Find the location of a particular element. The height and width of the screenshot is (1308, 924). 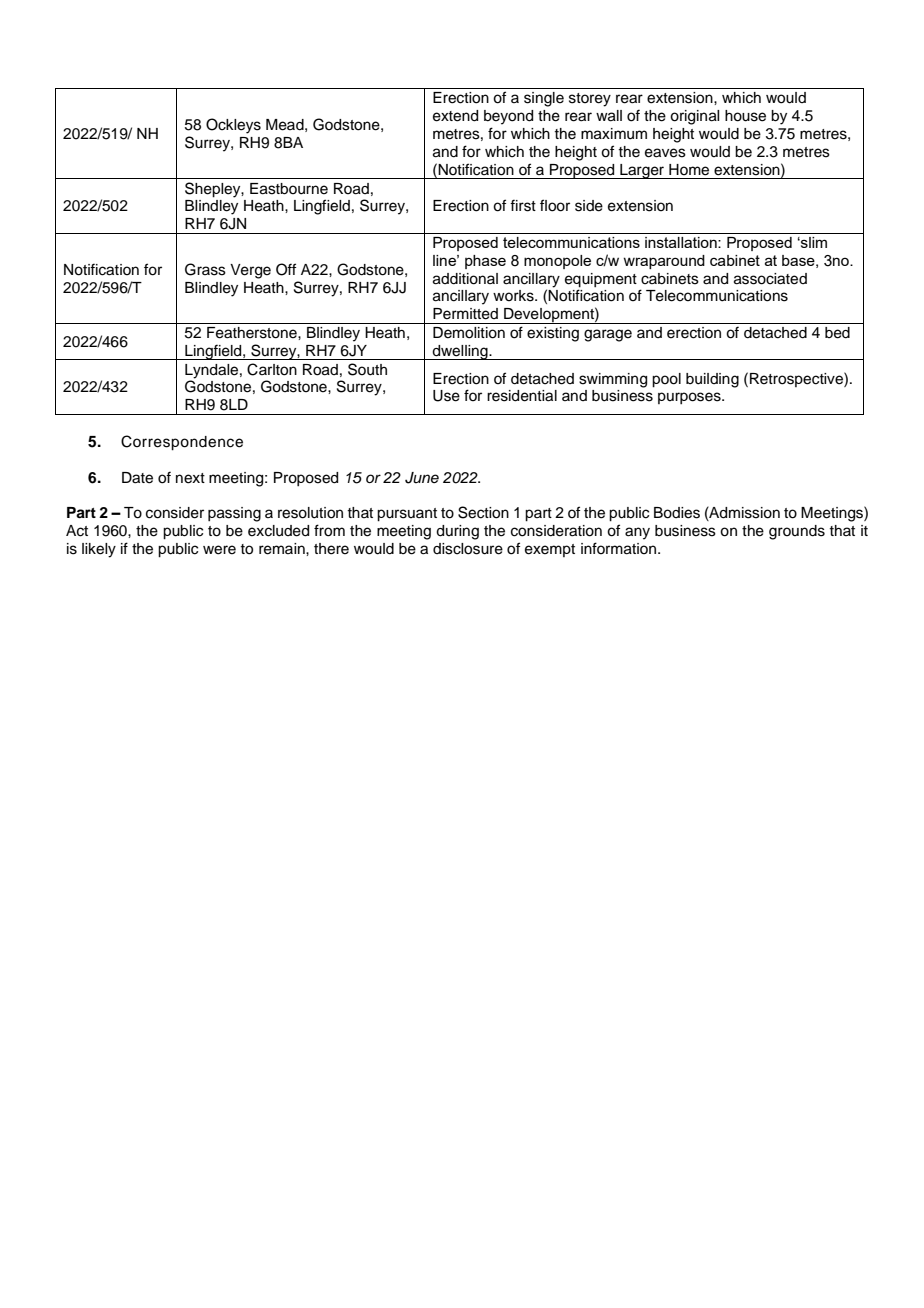

Carlton is located at coordinates (272, 369).
